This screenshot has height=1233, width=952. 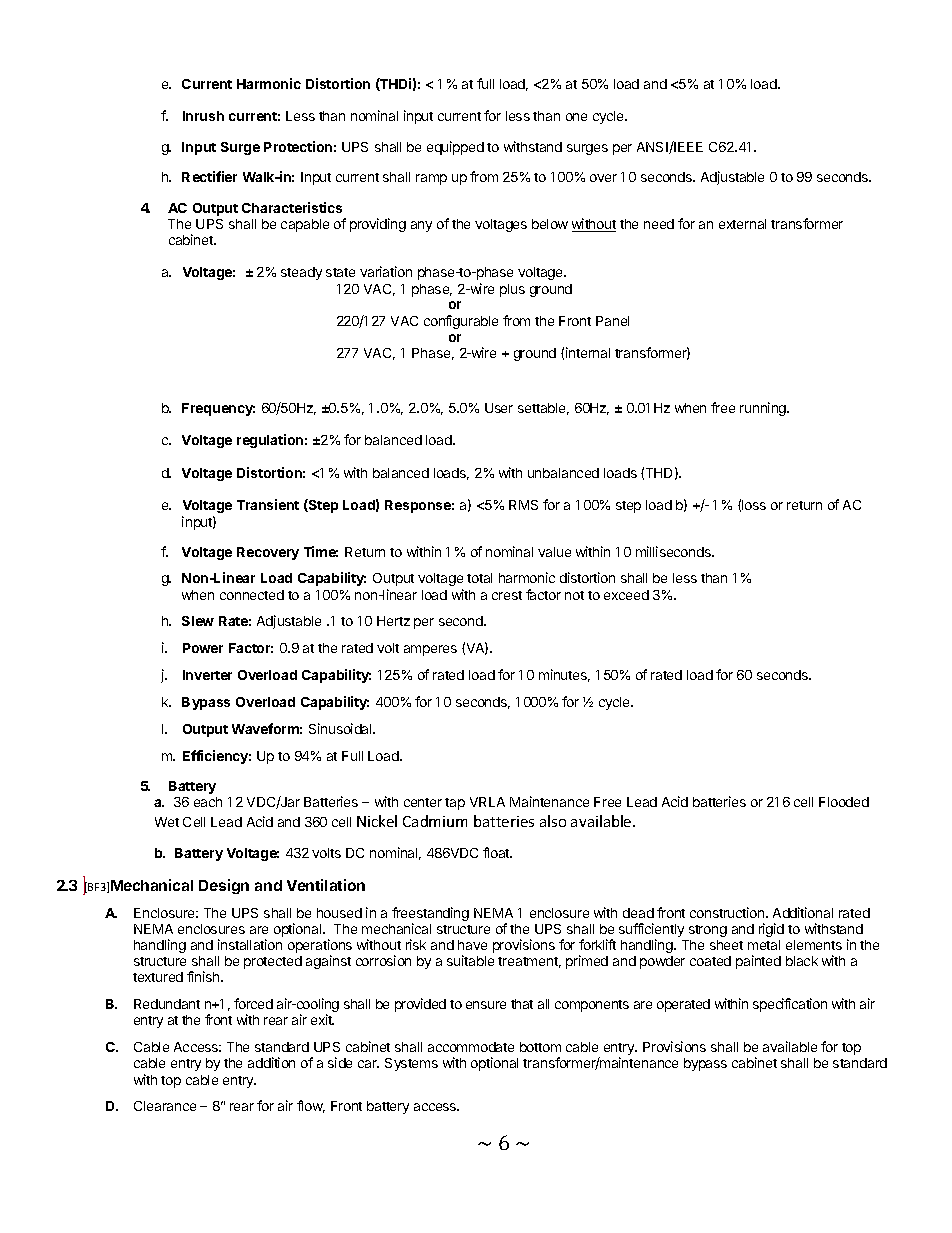 I want to click on connected, so click(x=252, y=595).
